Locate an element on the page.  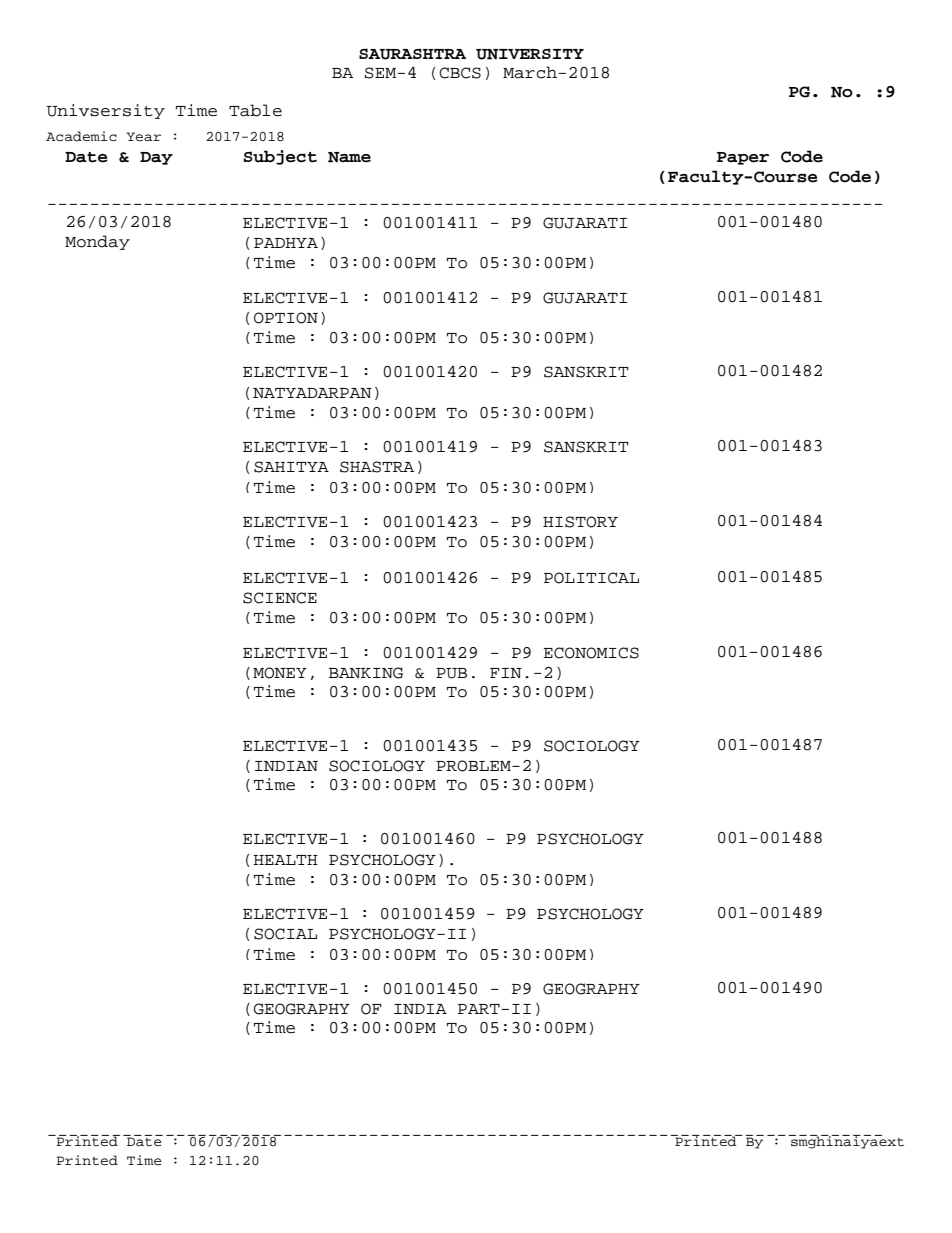
ECONOMICS is located at coordinates (591, 653).
